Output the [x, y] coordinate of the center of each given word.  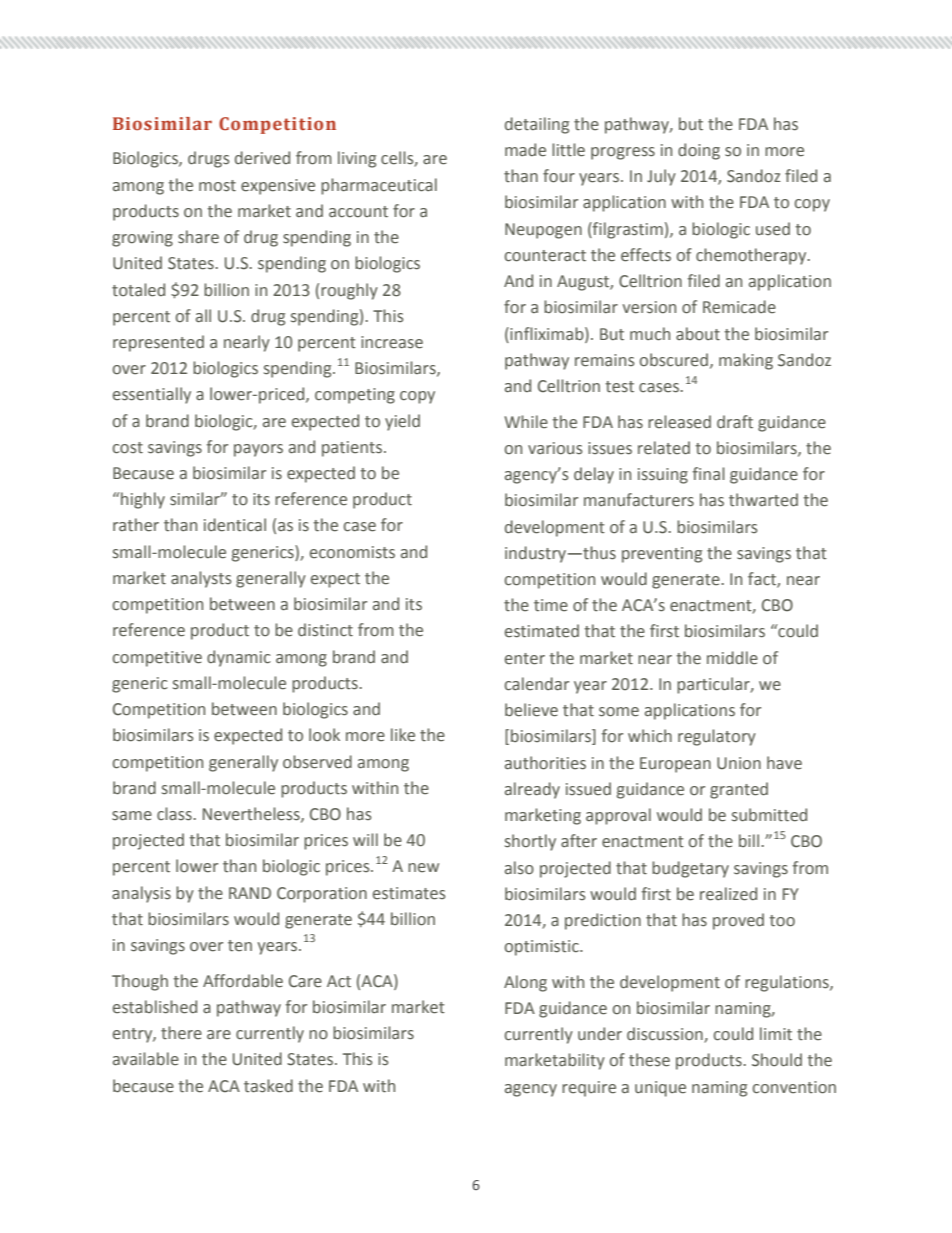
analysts [201, 579]
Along [525, 983]
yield [402, 422]
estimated [542, 631]
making [746, 361]
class [174, 814]
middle [732, 658]
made [525, 150]
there [181, 1033]
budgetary [690, 869]
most [217, 186]
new [423, 868]
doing [699, 151]
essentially [152, 395]
